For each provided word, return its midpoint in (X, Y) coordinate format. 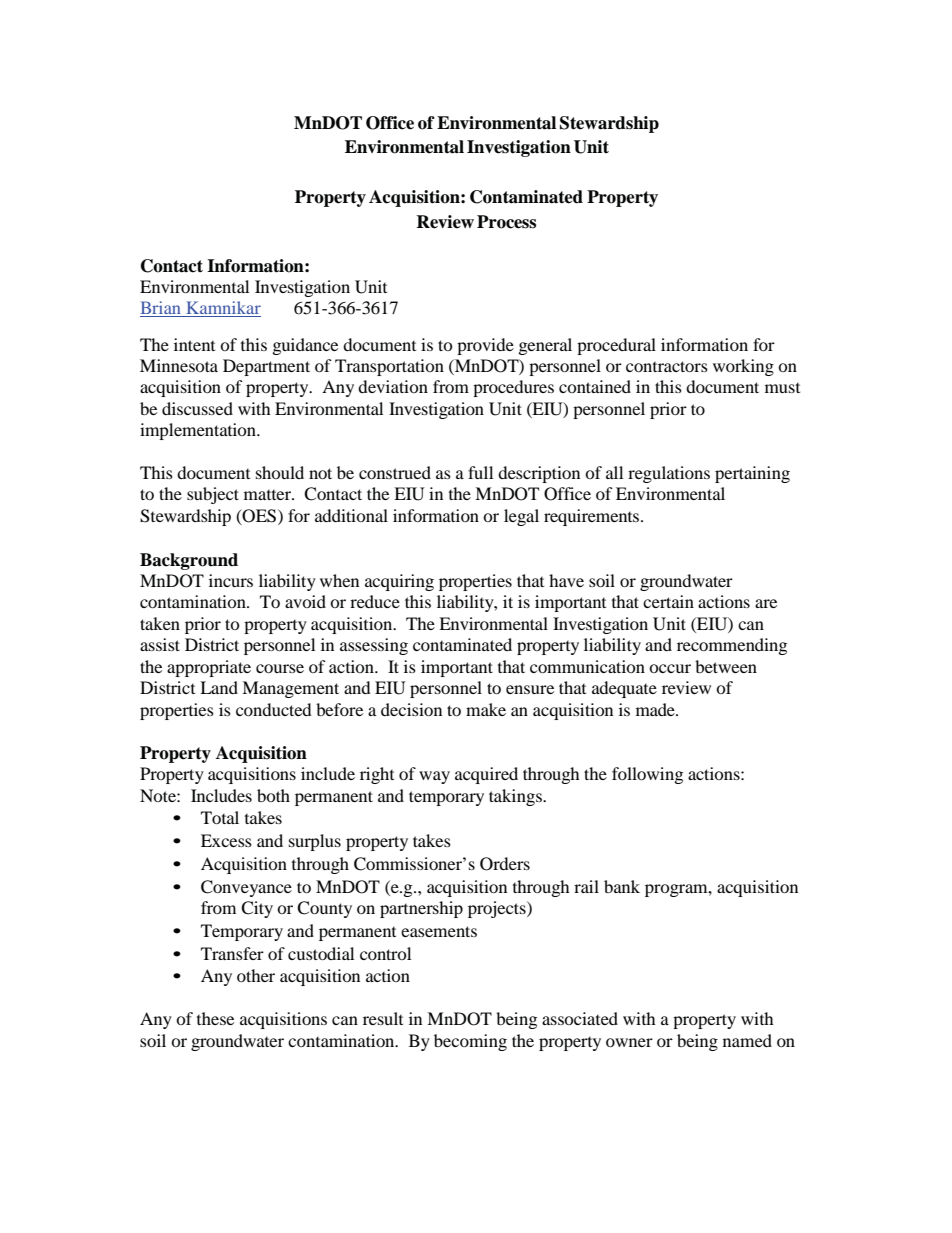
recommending (732, 646)
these (215, 1018)
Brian (161, 309)
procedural (616, 346)
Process (506, 222)
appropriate (209, 668)
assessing (374, 646)
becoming (470, 1042)
